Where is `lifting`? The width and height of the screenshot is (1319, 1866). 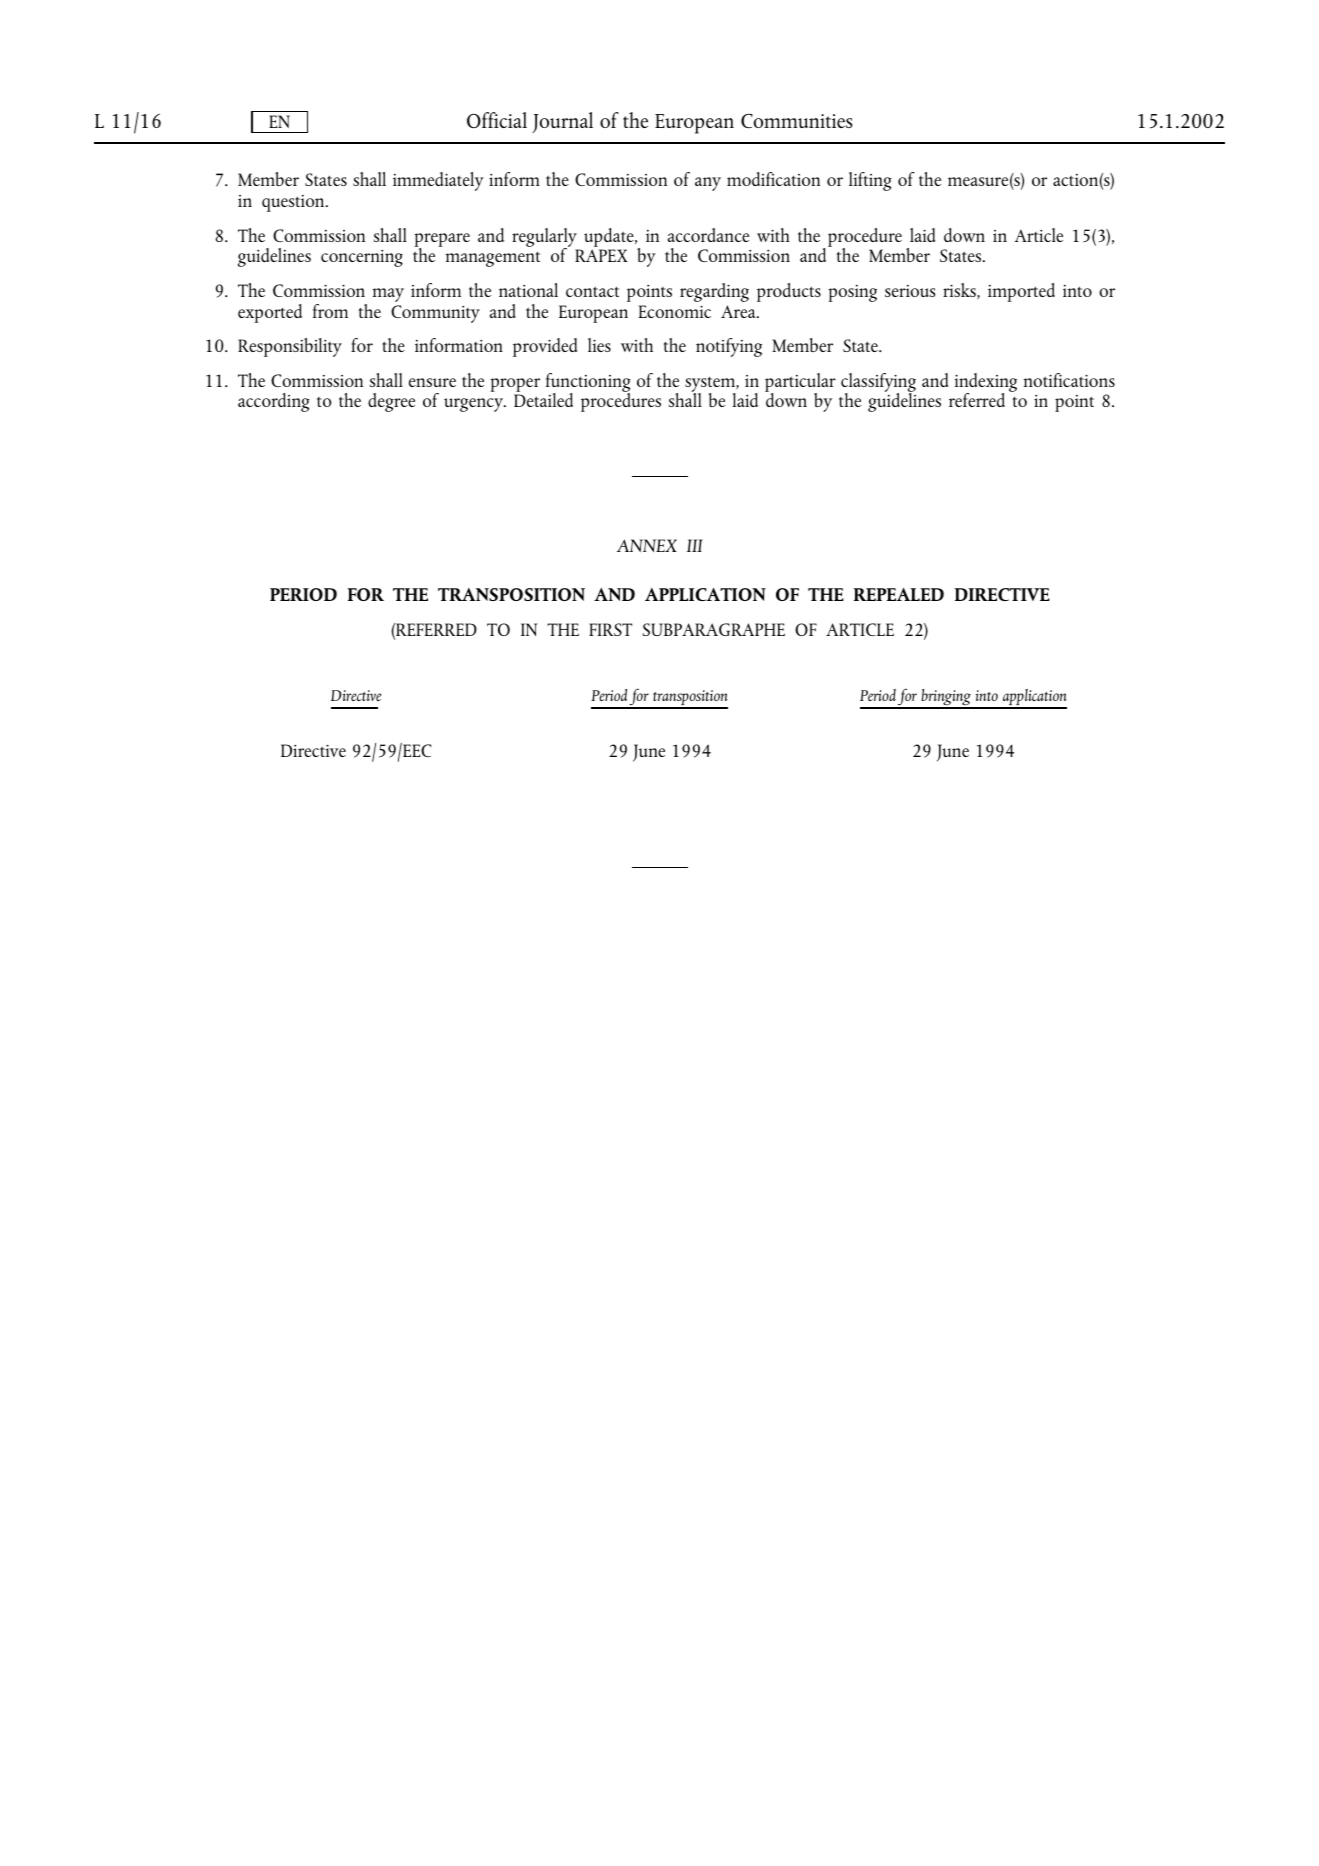
lifting is located at coordinates (870, 181).
